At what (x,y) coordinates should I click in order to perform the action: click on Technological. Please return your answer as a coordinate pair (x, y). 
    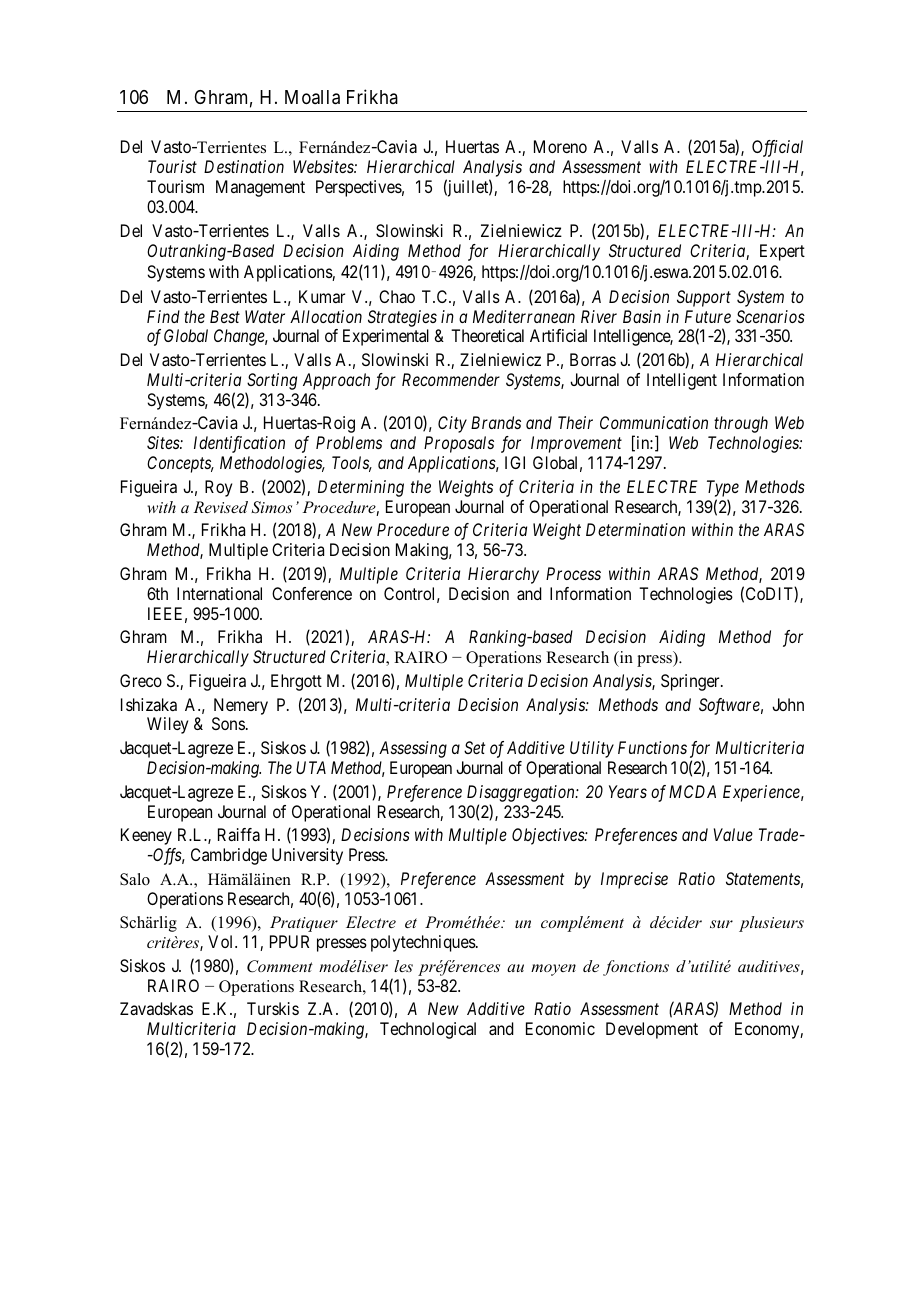
    Looking at the image, I should click on (428, 1030).
